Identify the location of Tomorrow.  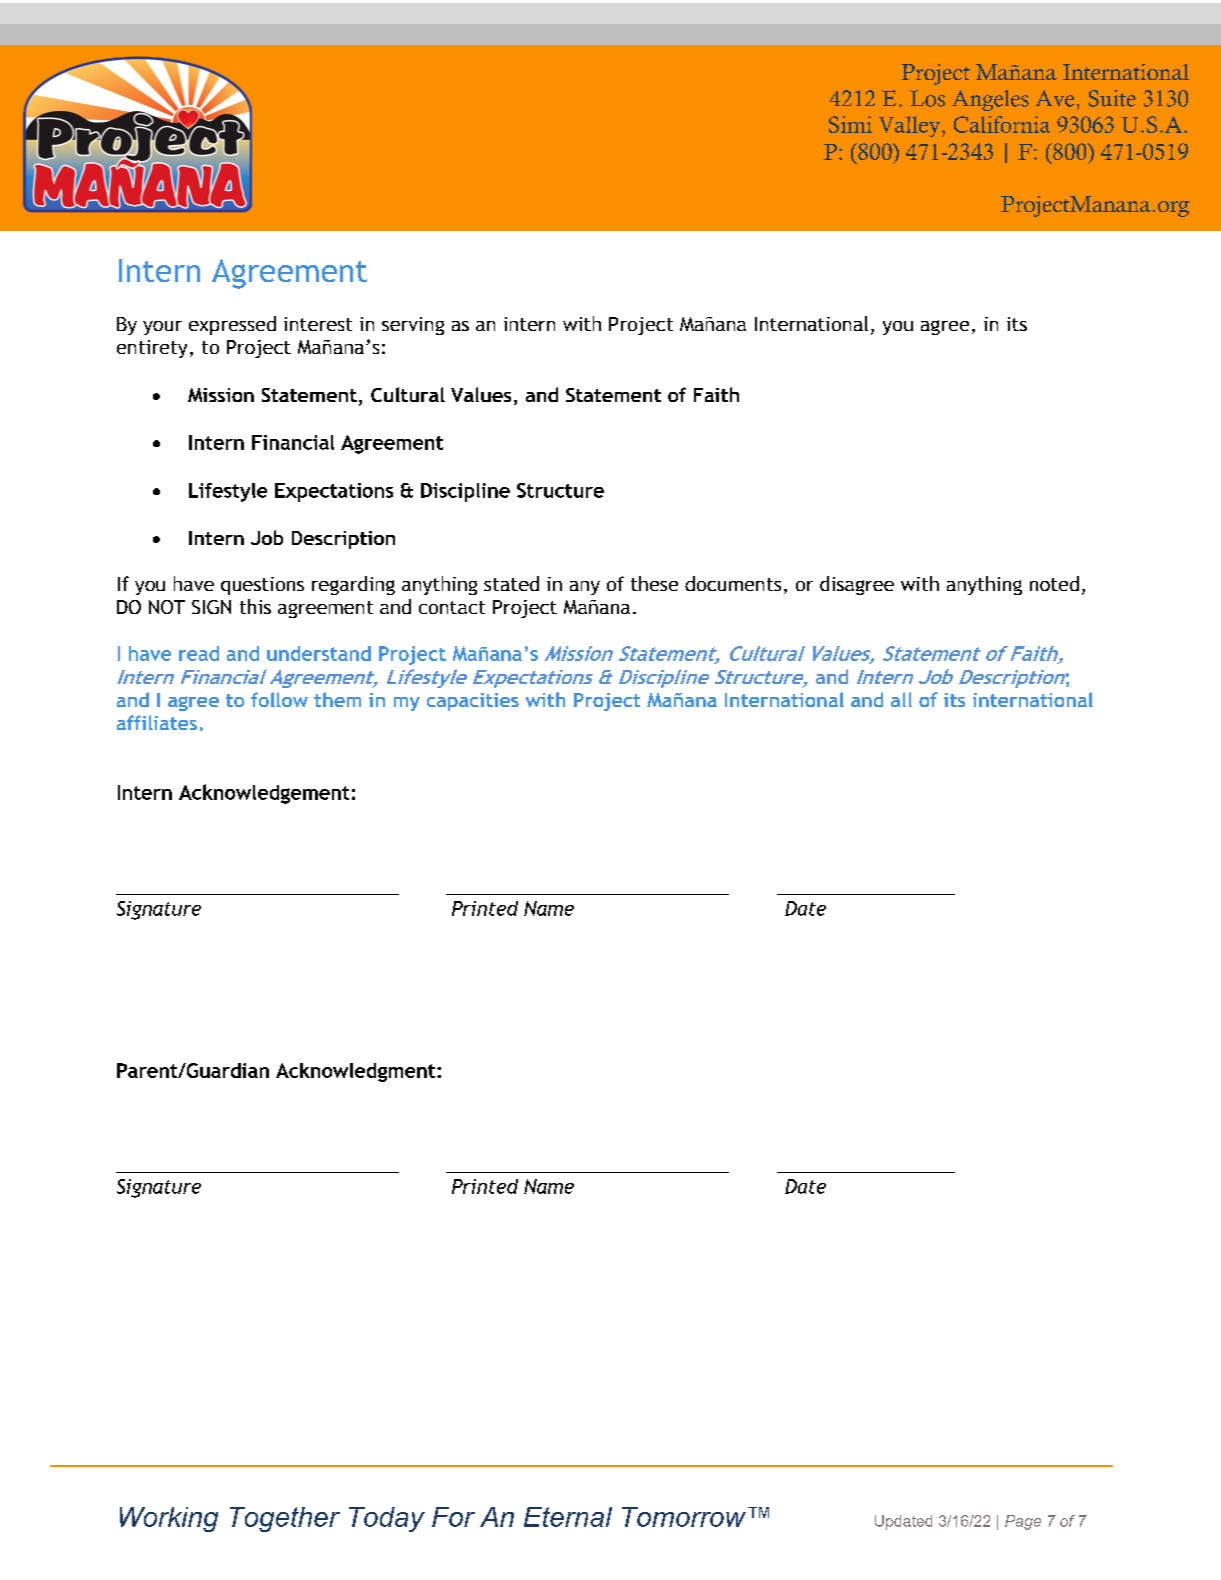
(684, 1517).
